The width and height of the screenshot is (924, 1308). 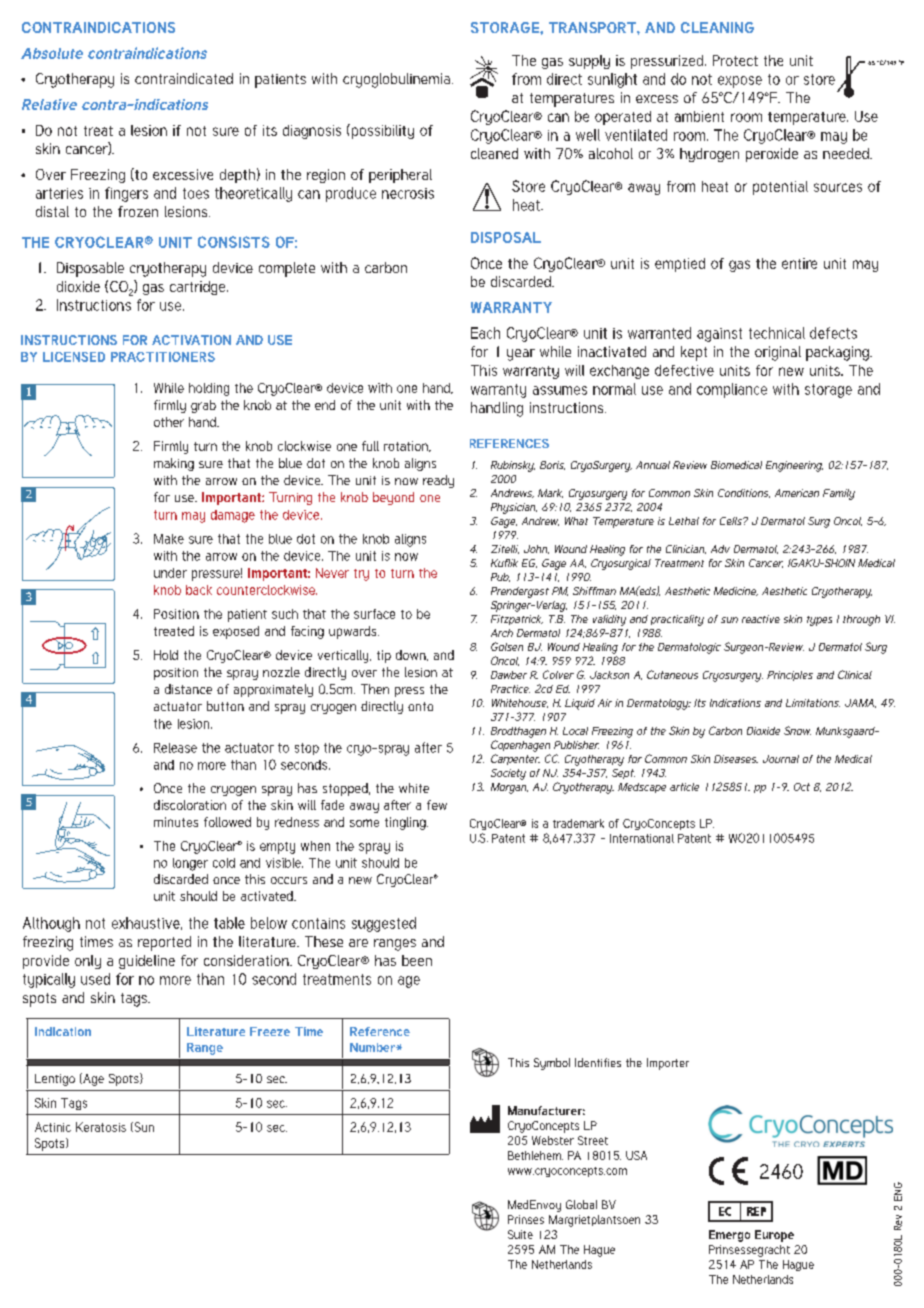 What do you see at coordinates (163, 357) in the screenshot?
I see `PRACTITIONERS` at bounding box center [163, 357].
